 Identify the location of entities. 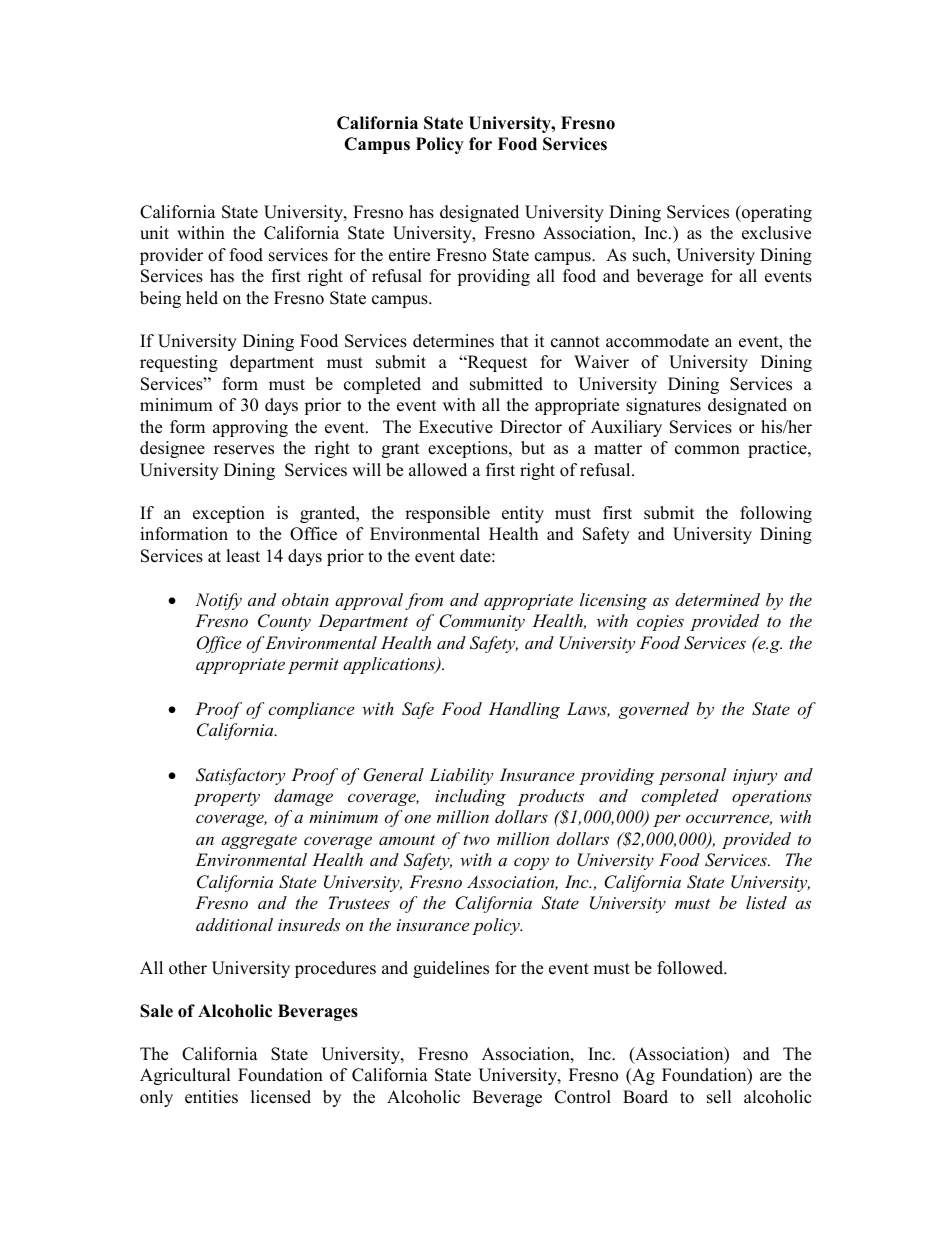
(211, 1097).
